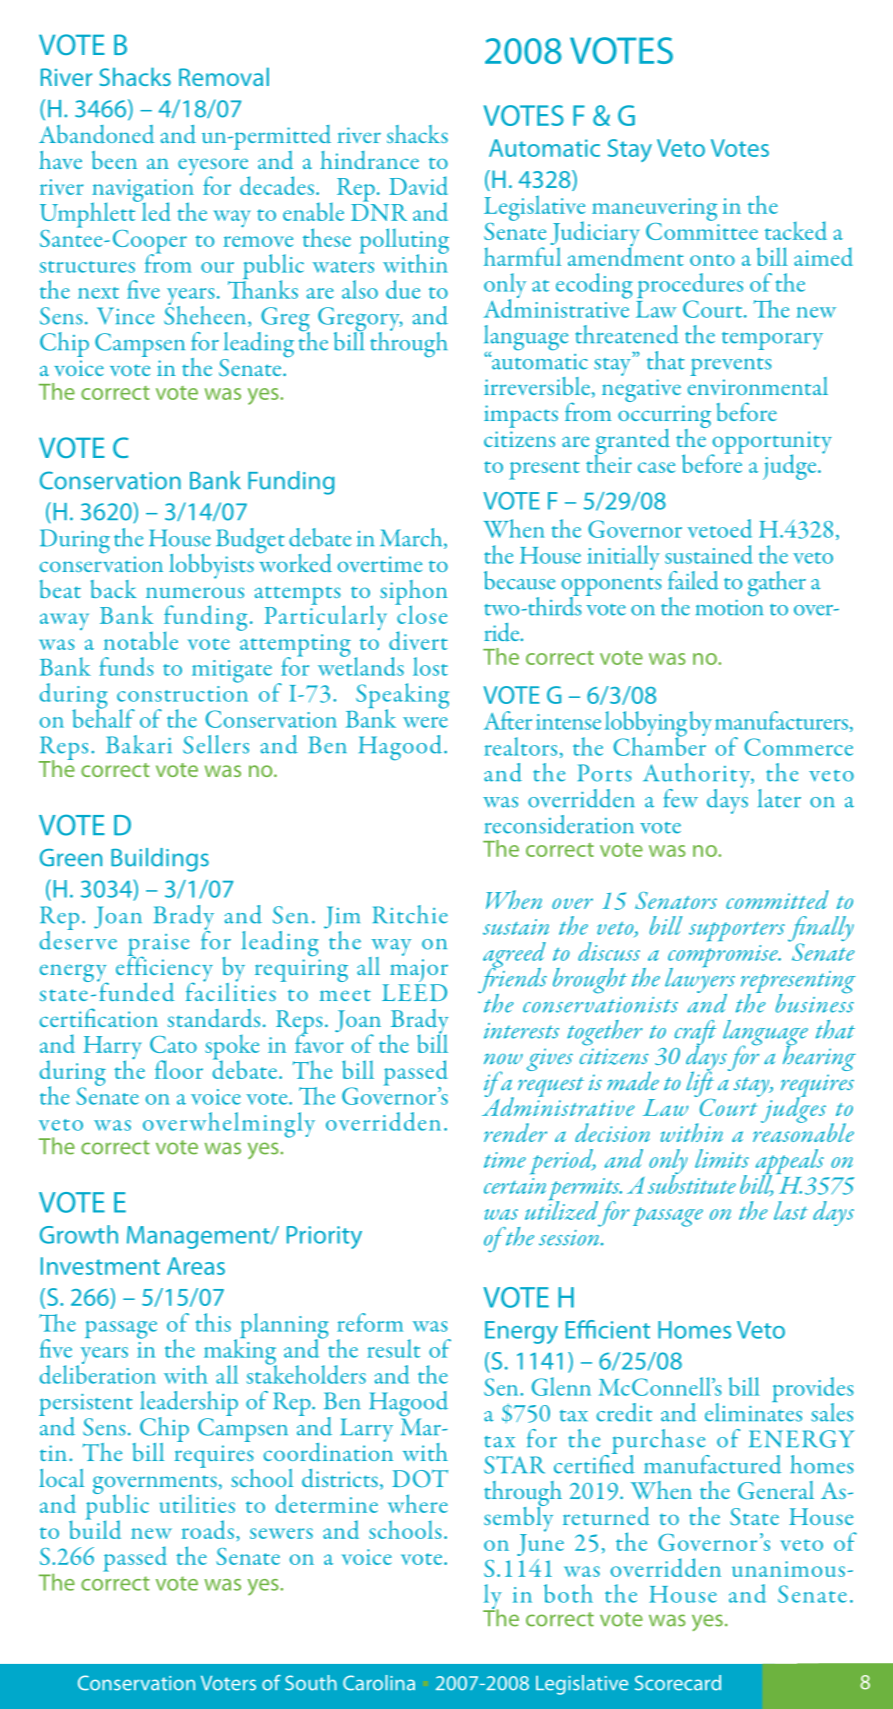  I want to click on close, so click(421, 613).
